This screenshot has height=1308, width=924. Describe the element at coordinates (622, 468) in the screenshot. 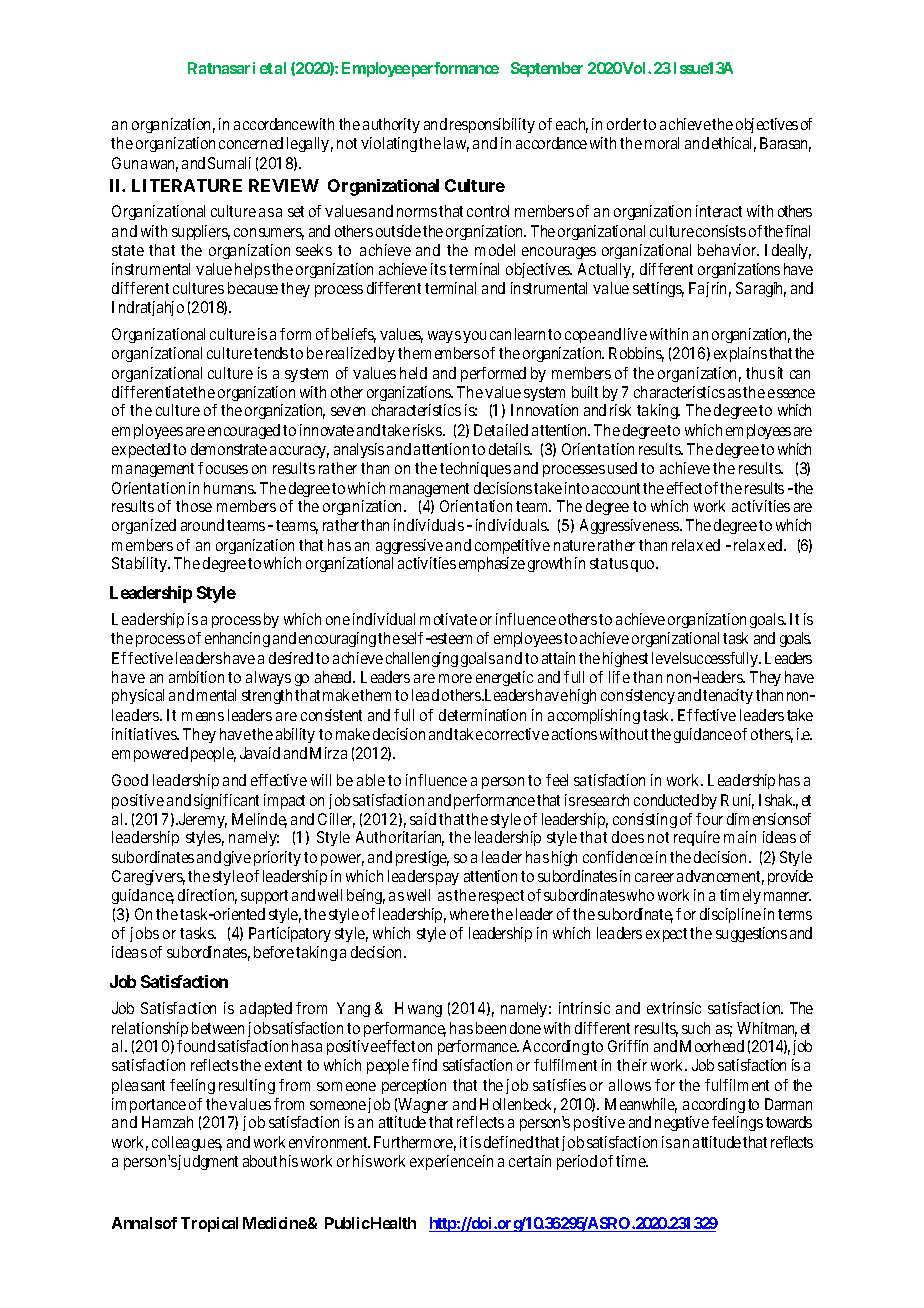

I see `used` at that location.
